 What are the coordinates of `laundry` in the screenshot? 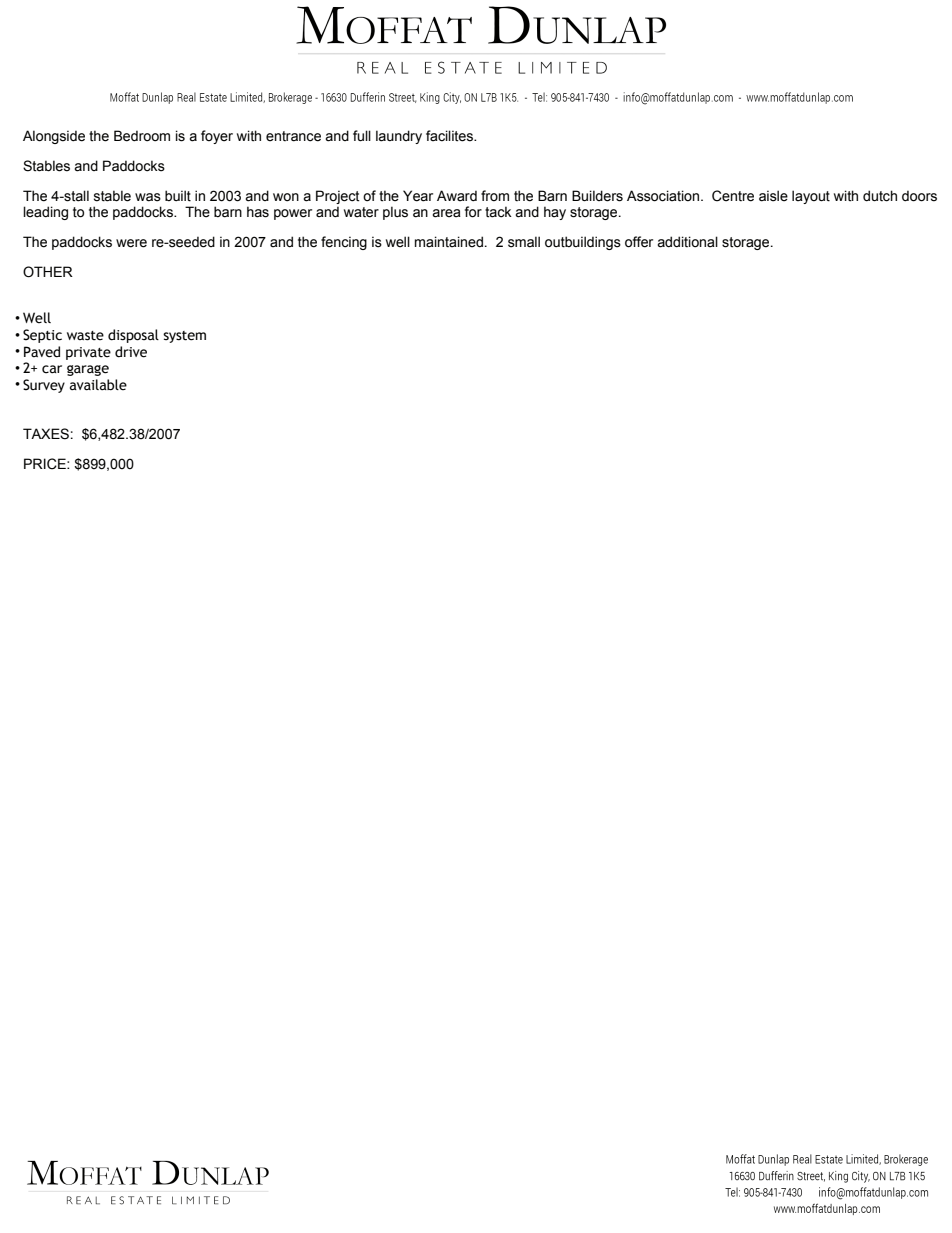 It's located at (399, 137).
